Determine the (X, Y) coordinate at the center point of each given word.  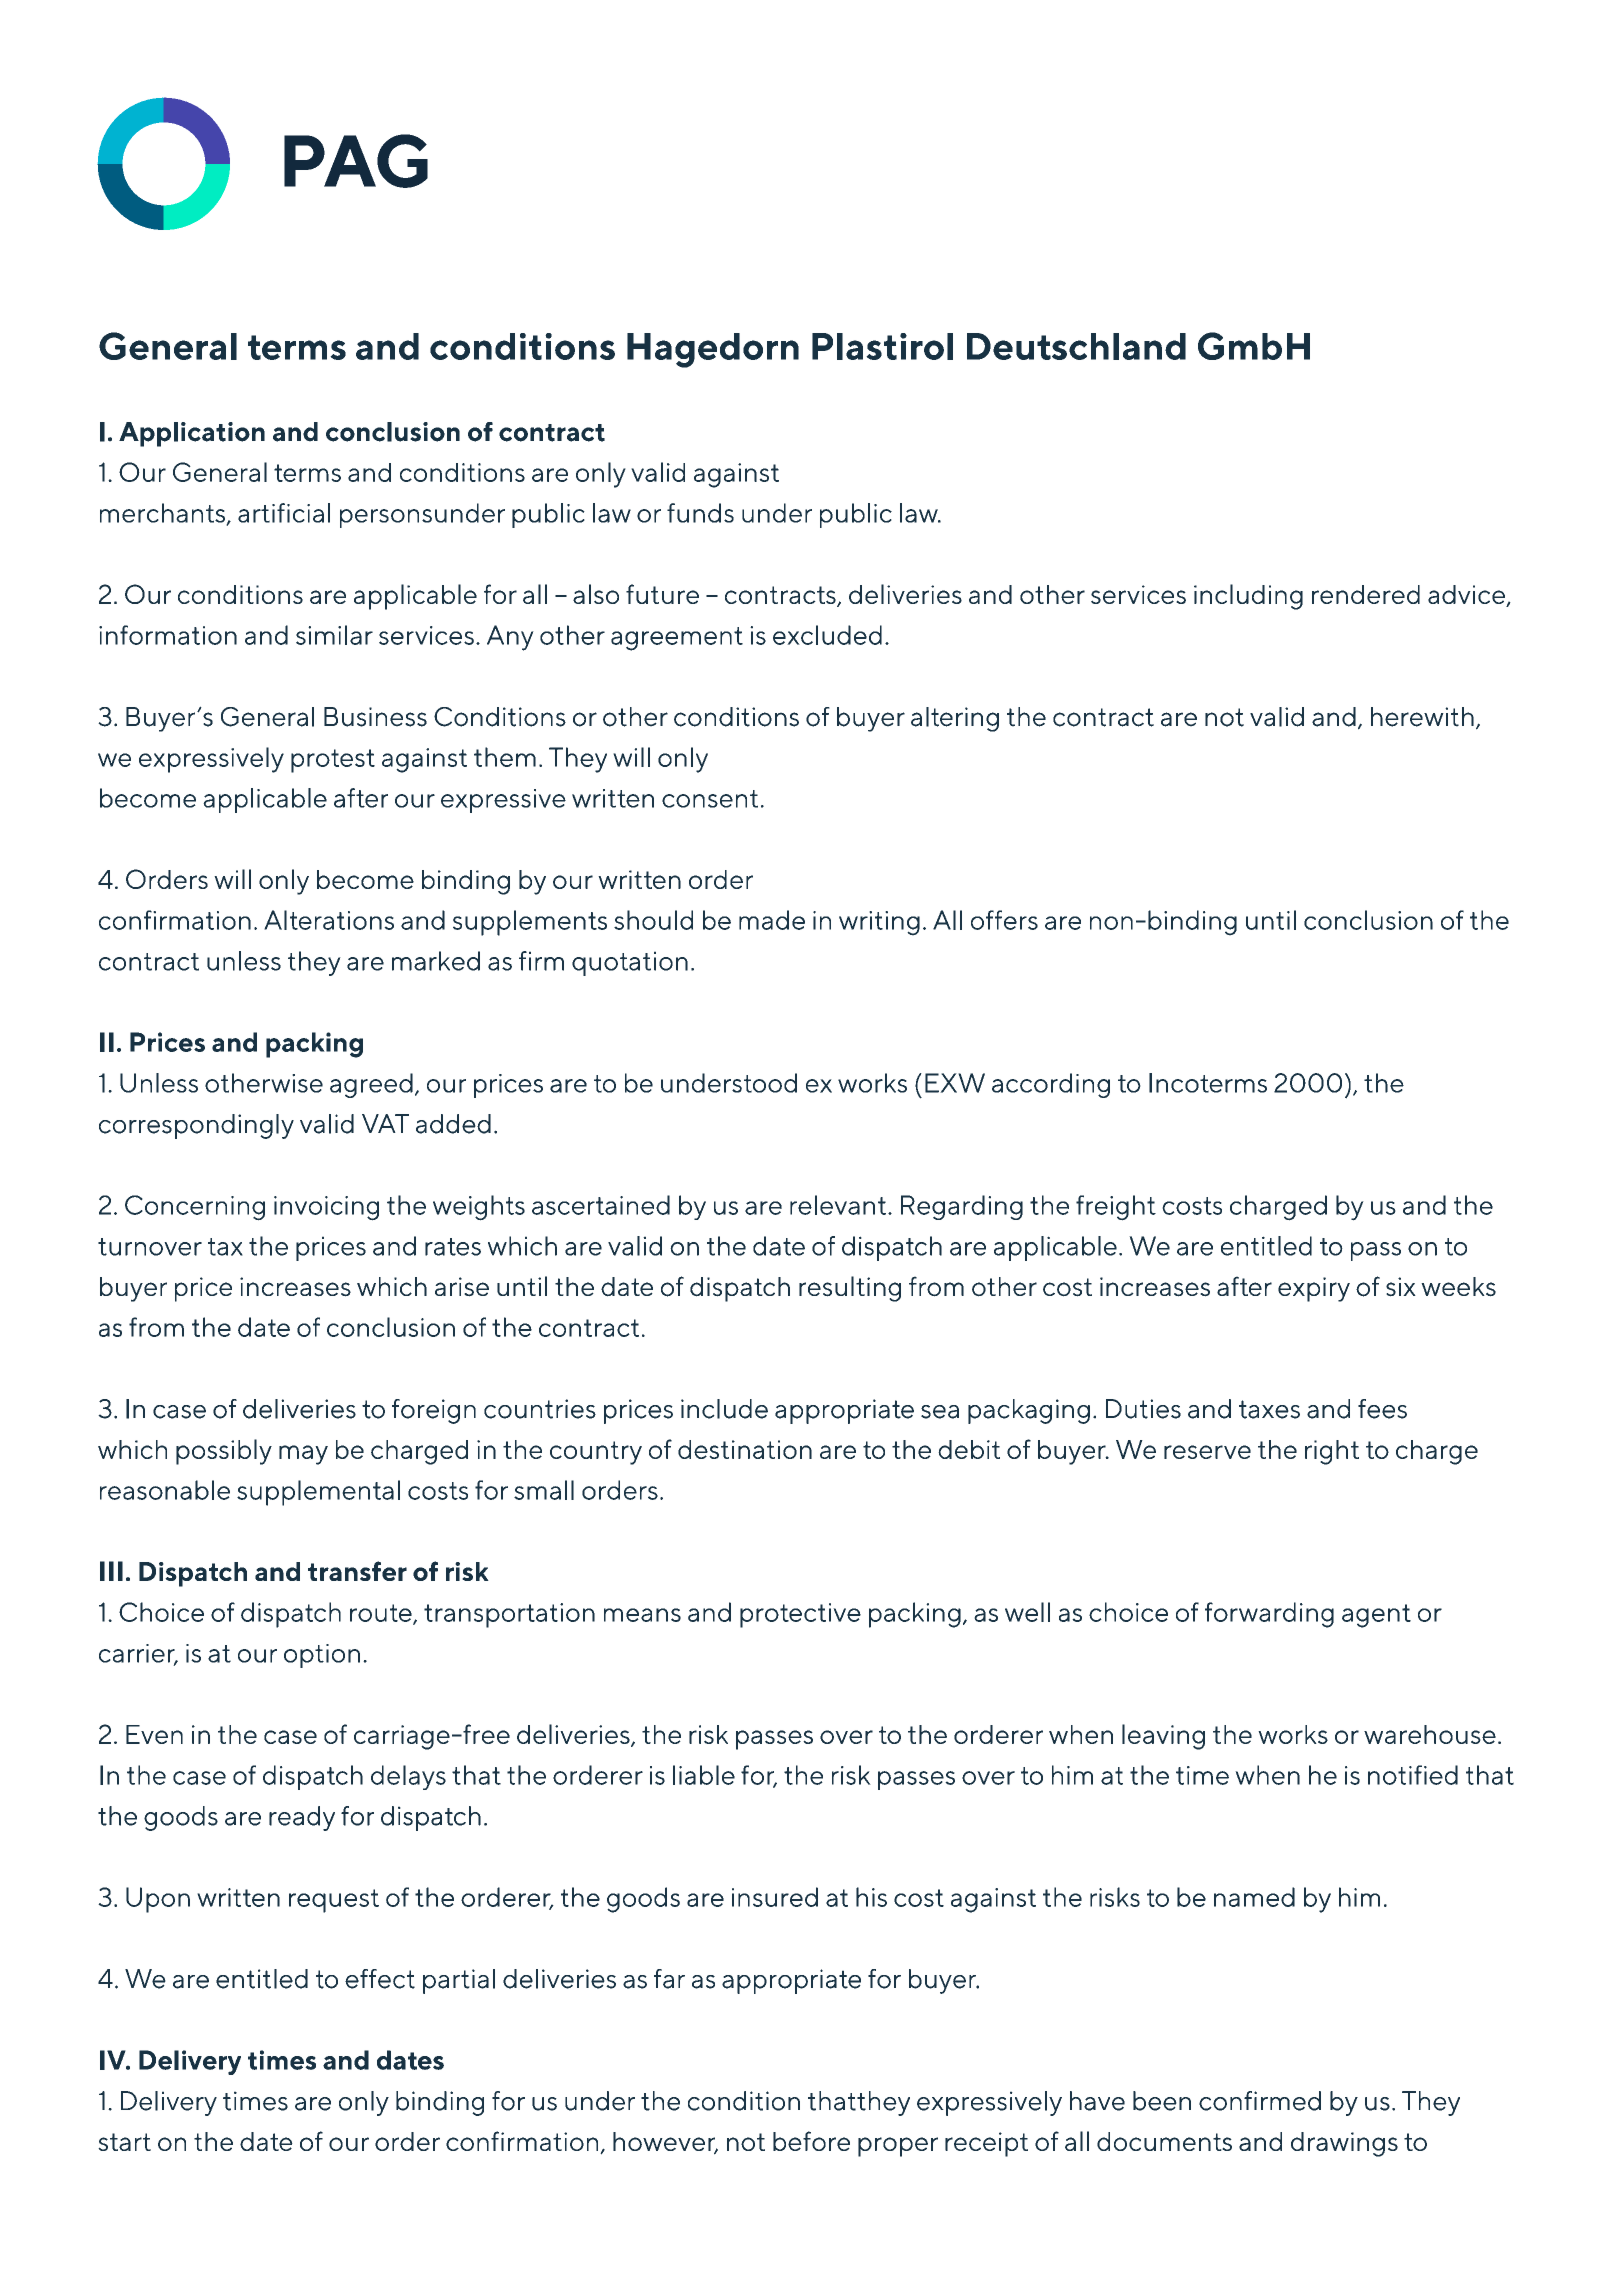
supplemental (318, 1493)
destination (745, 1449)
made (772, 920)
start (124, 2142)
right (1332, 1452)
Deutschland (1076, 346)
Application (192, 434)
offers (1004, 920)
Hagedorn (713, 350)
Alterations (329, 920)
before (811, 2141)
